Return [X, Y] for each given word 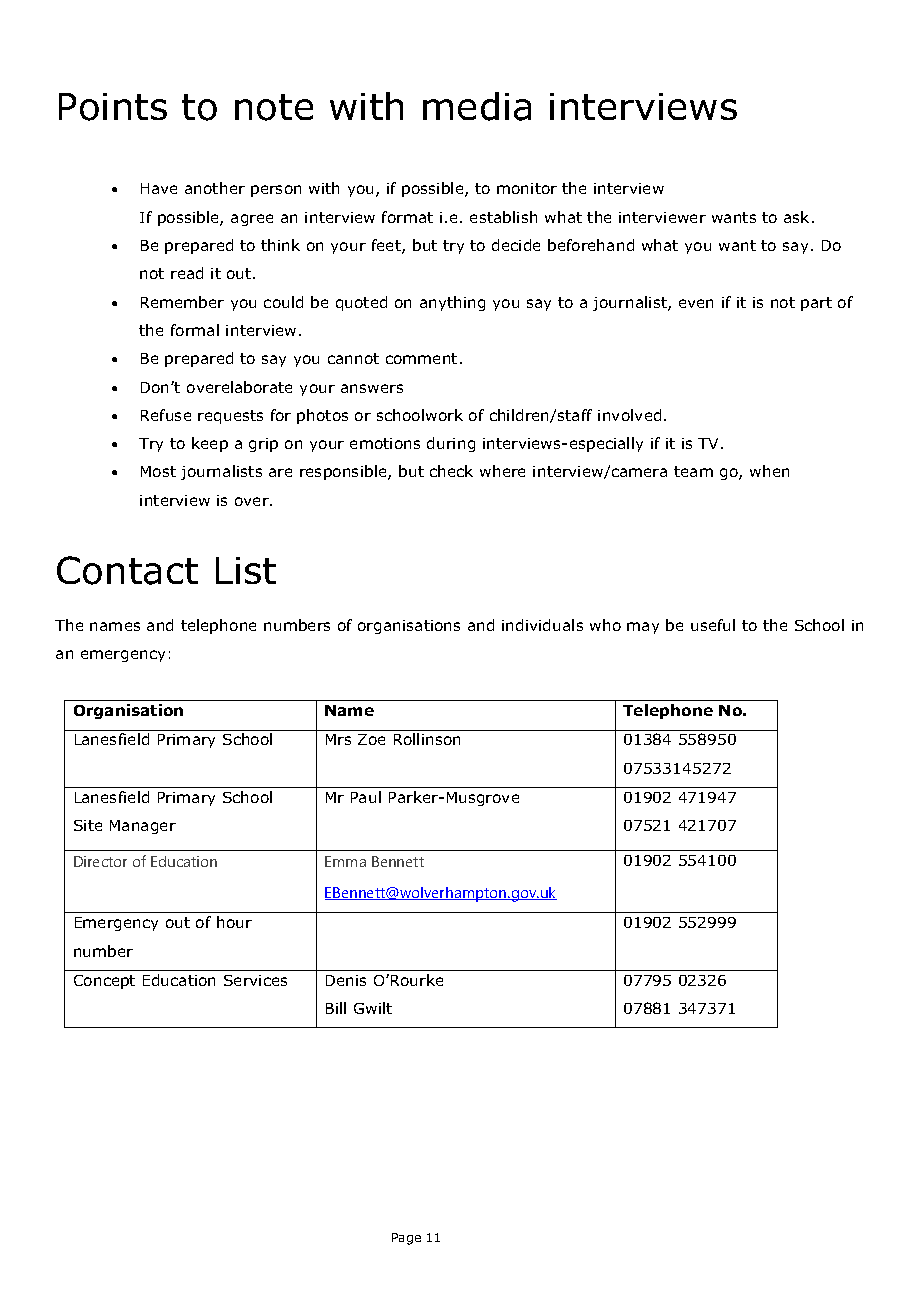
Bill [336, 1008]
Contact [127, 570]
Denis [346, 980]
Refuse [166, 415]
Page [406, 1239]
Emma [345, 861]
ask [798, 217]
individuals [542, 625]
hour [234, 922]
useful [713, 625]
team [693, 471]
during [451, 444]
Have [159, 188]
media [477, 106]
